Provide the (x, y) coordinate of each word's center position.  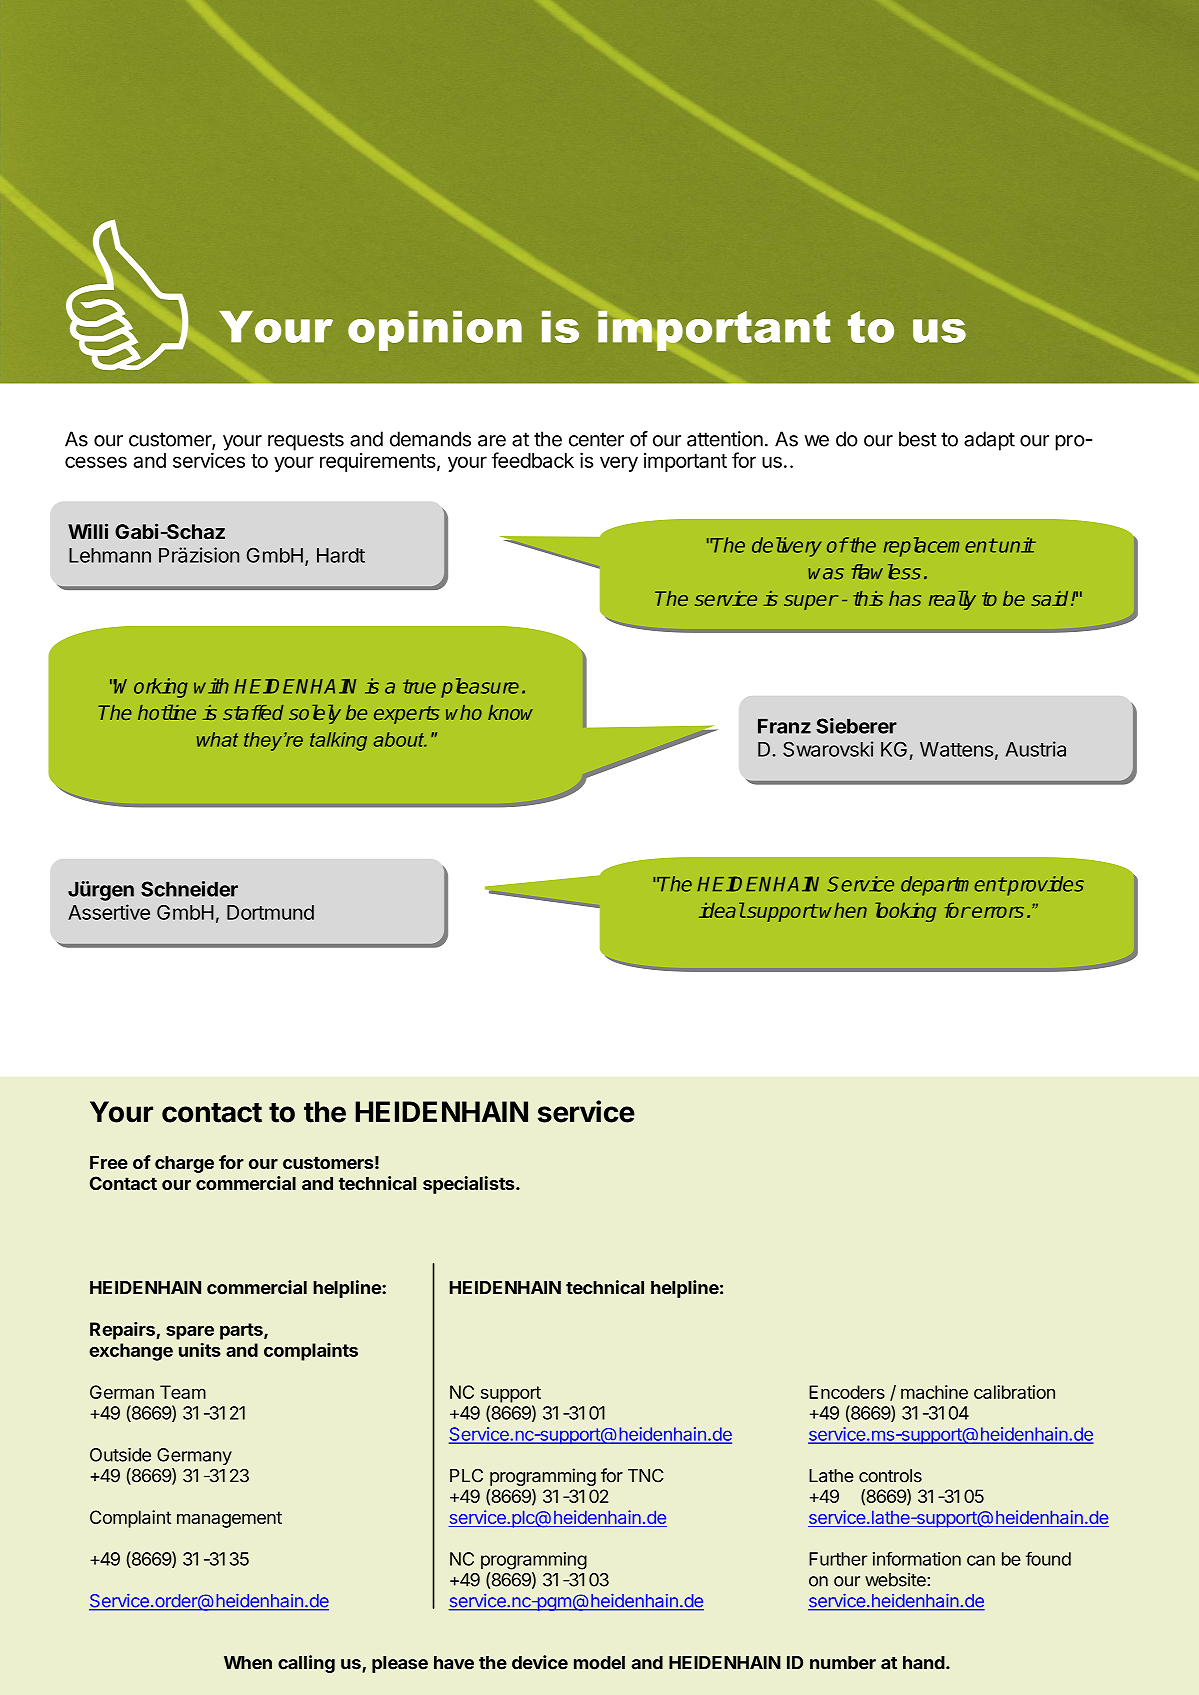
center (596, 439)
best (918, 439)
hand (924, 1663)
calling (306, 1664)
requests (306, 441)
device (540, 1662)
